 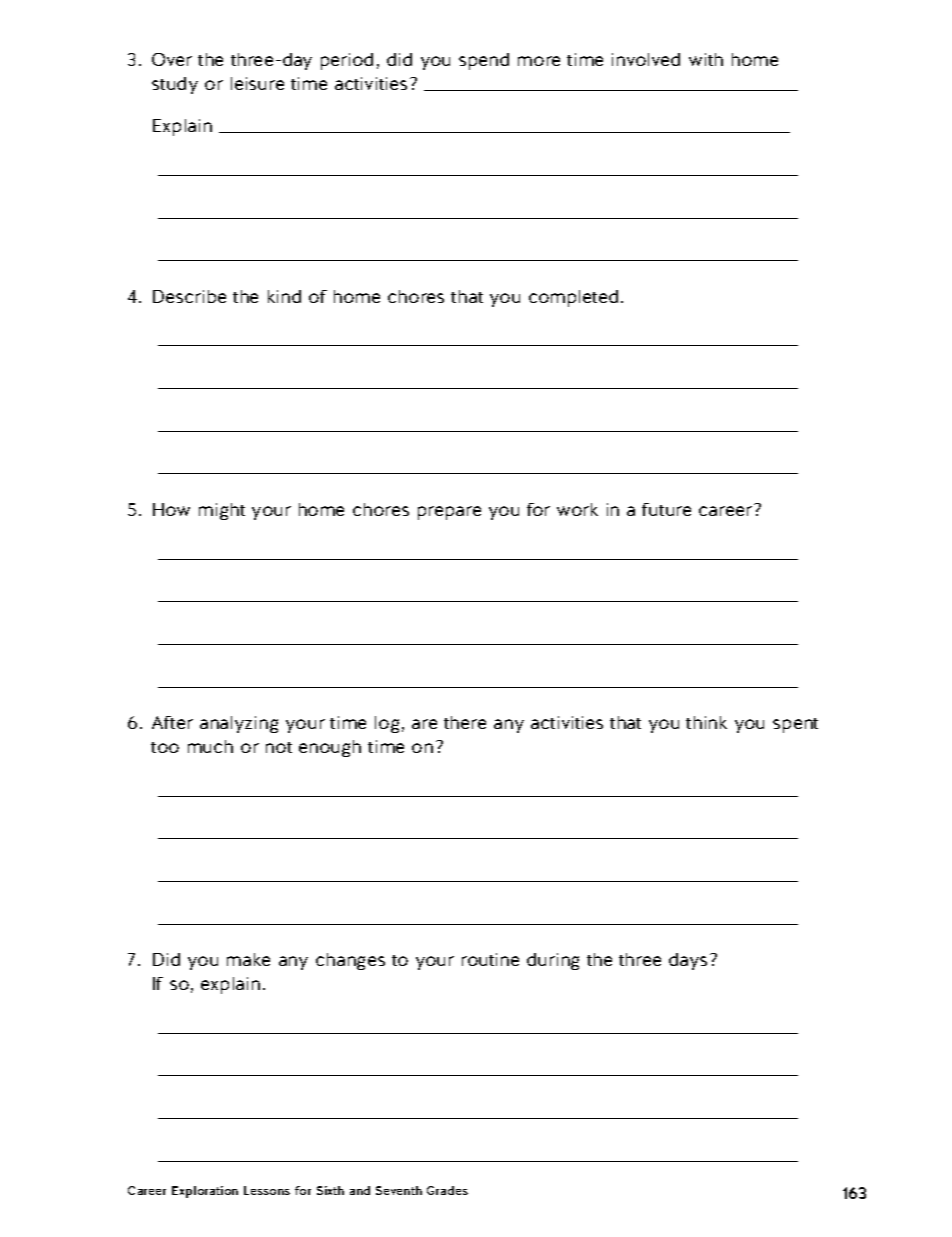 I want to click on Lessons, so click(x=267, y=1190).
